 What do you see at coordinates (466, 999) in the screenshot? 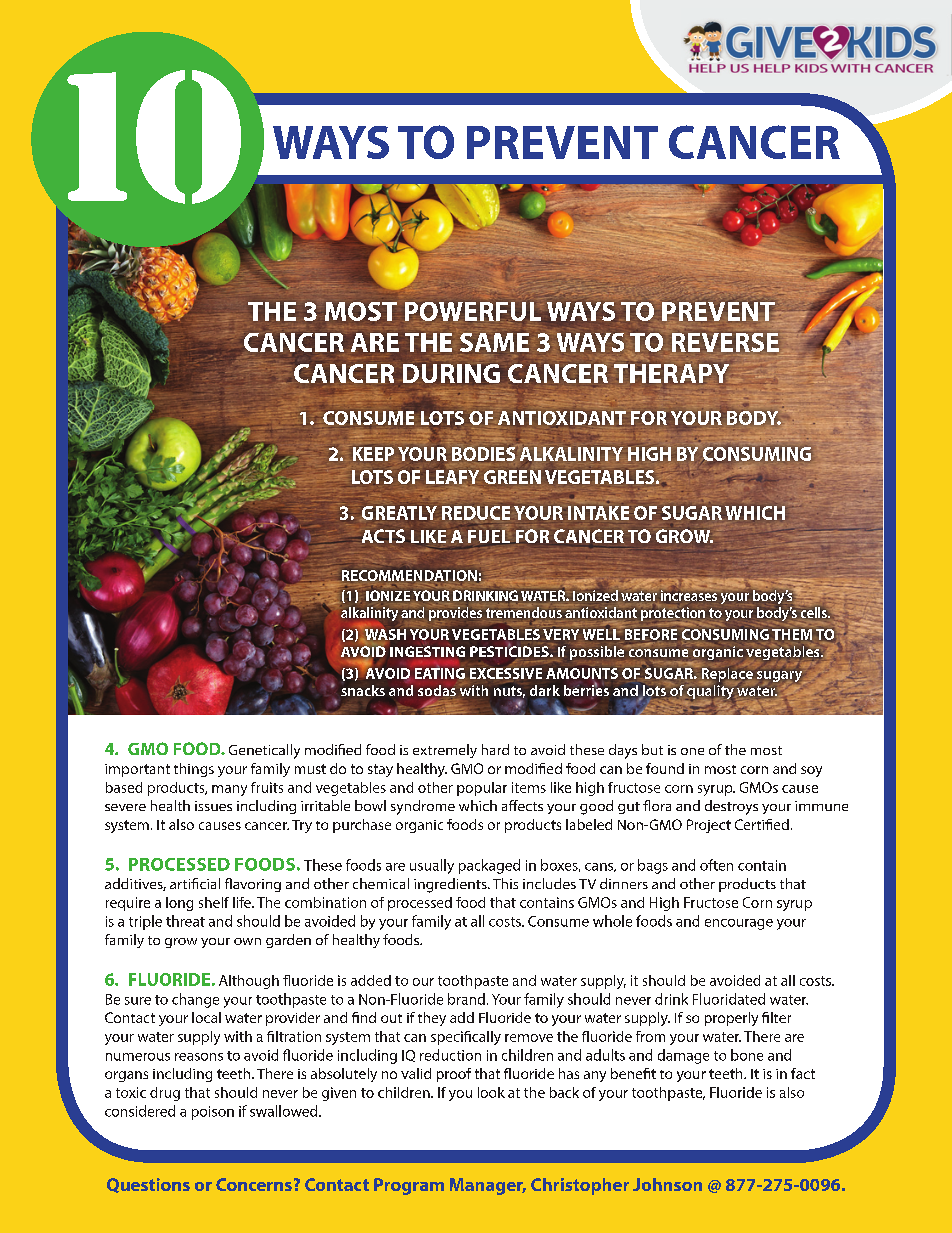
I see `brand` at bounding box center [466, 999].
